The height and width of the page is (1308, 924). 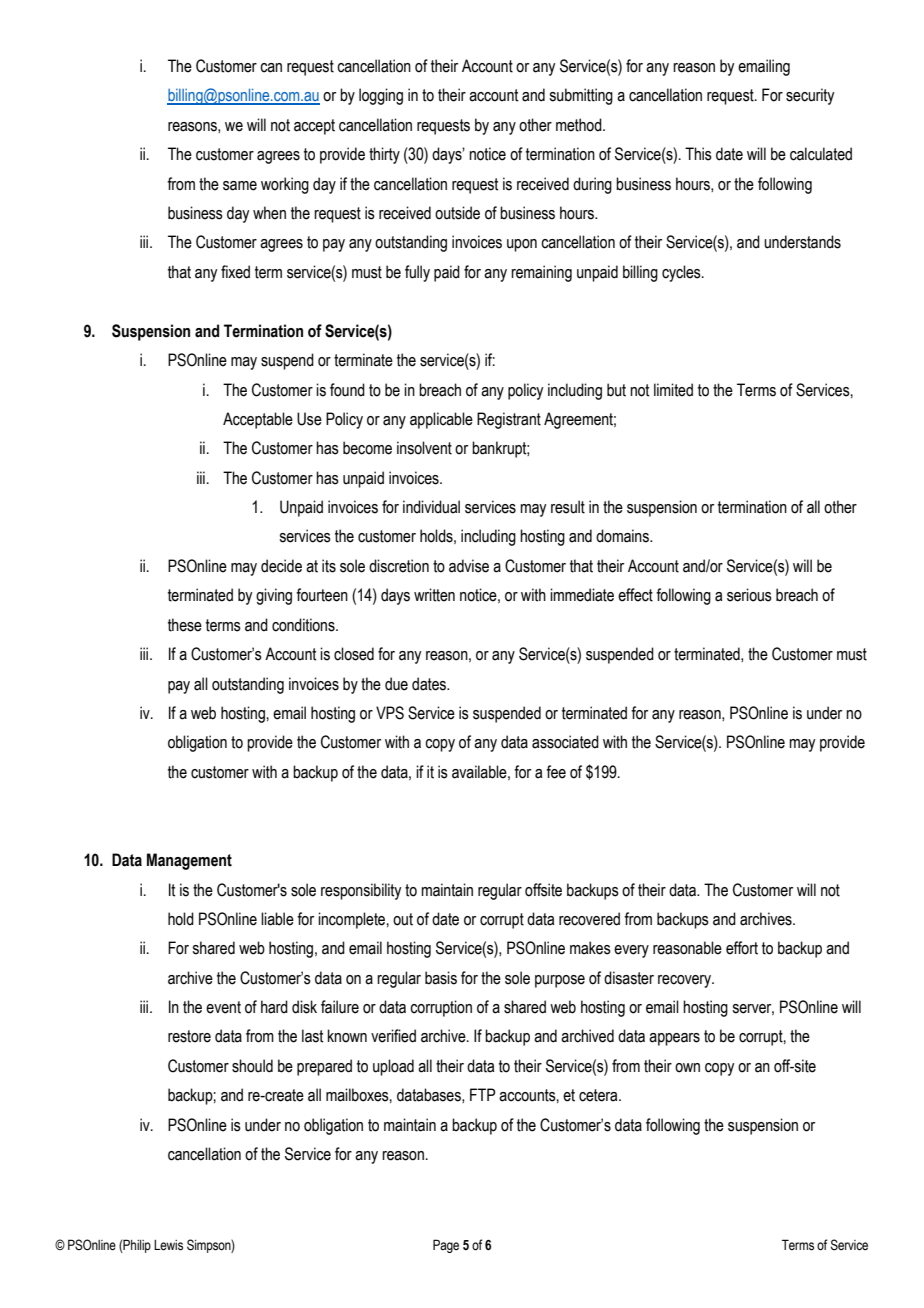 I want to click on This, so click(x=698, y=154).
